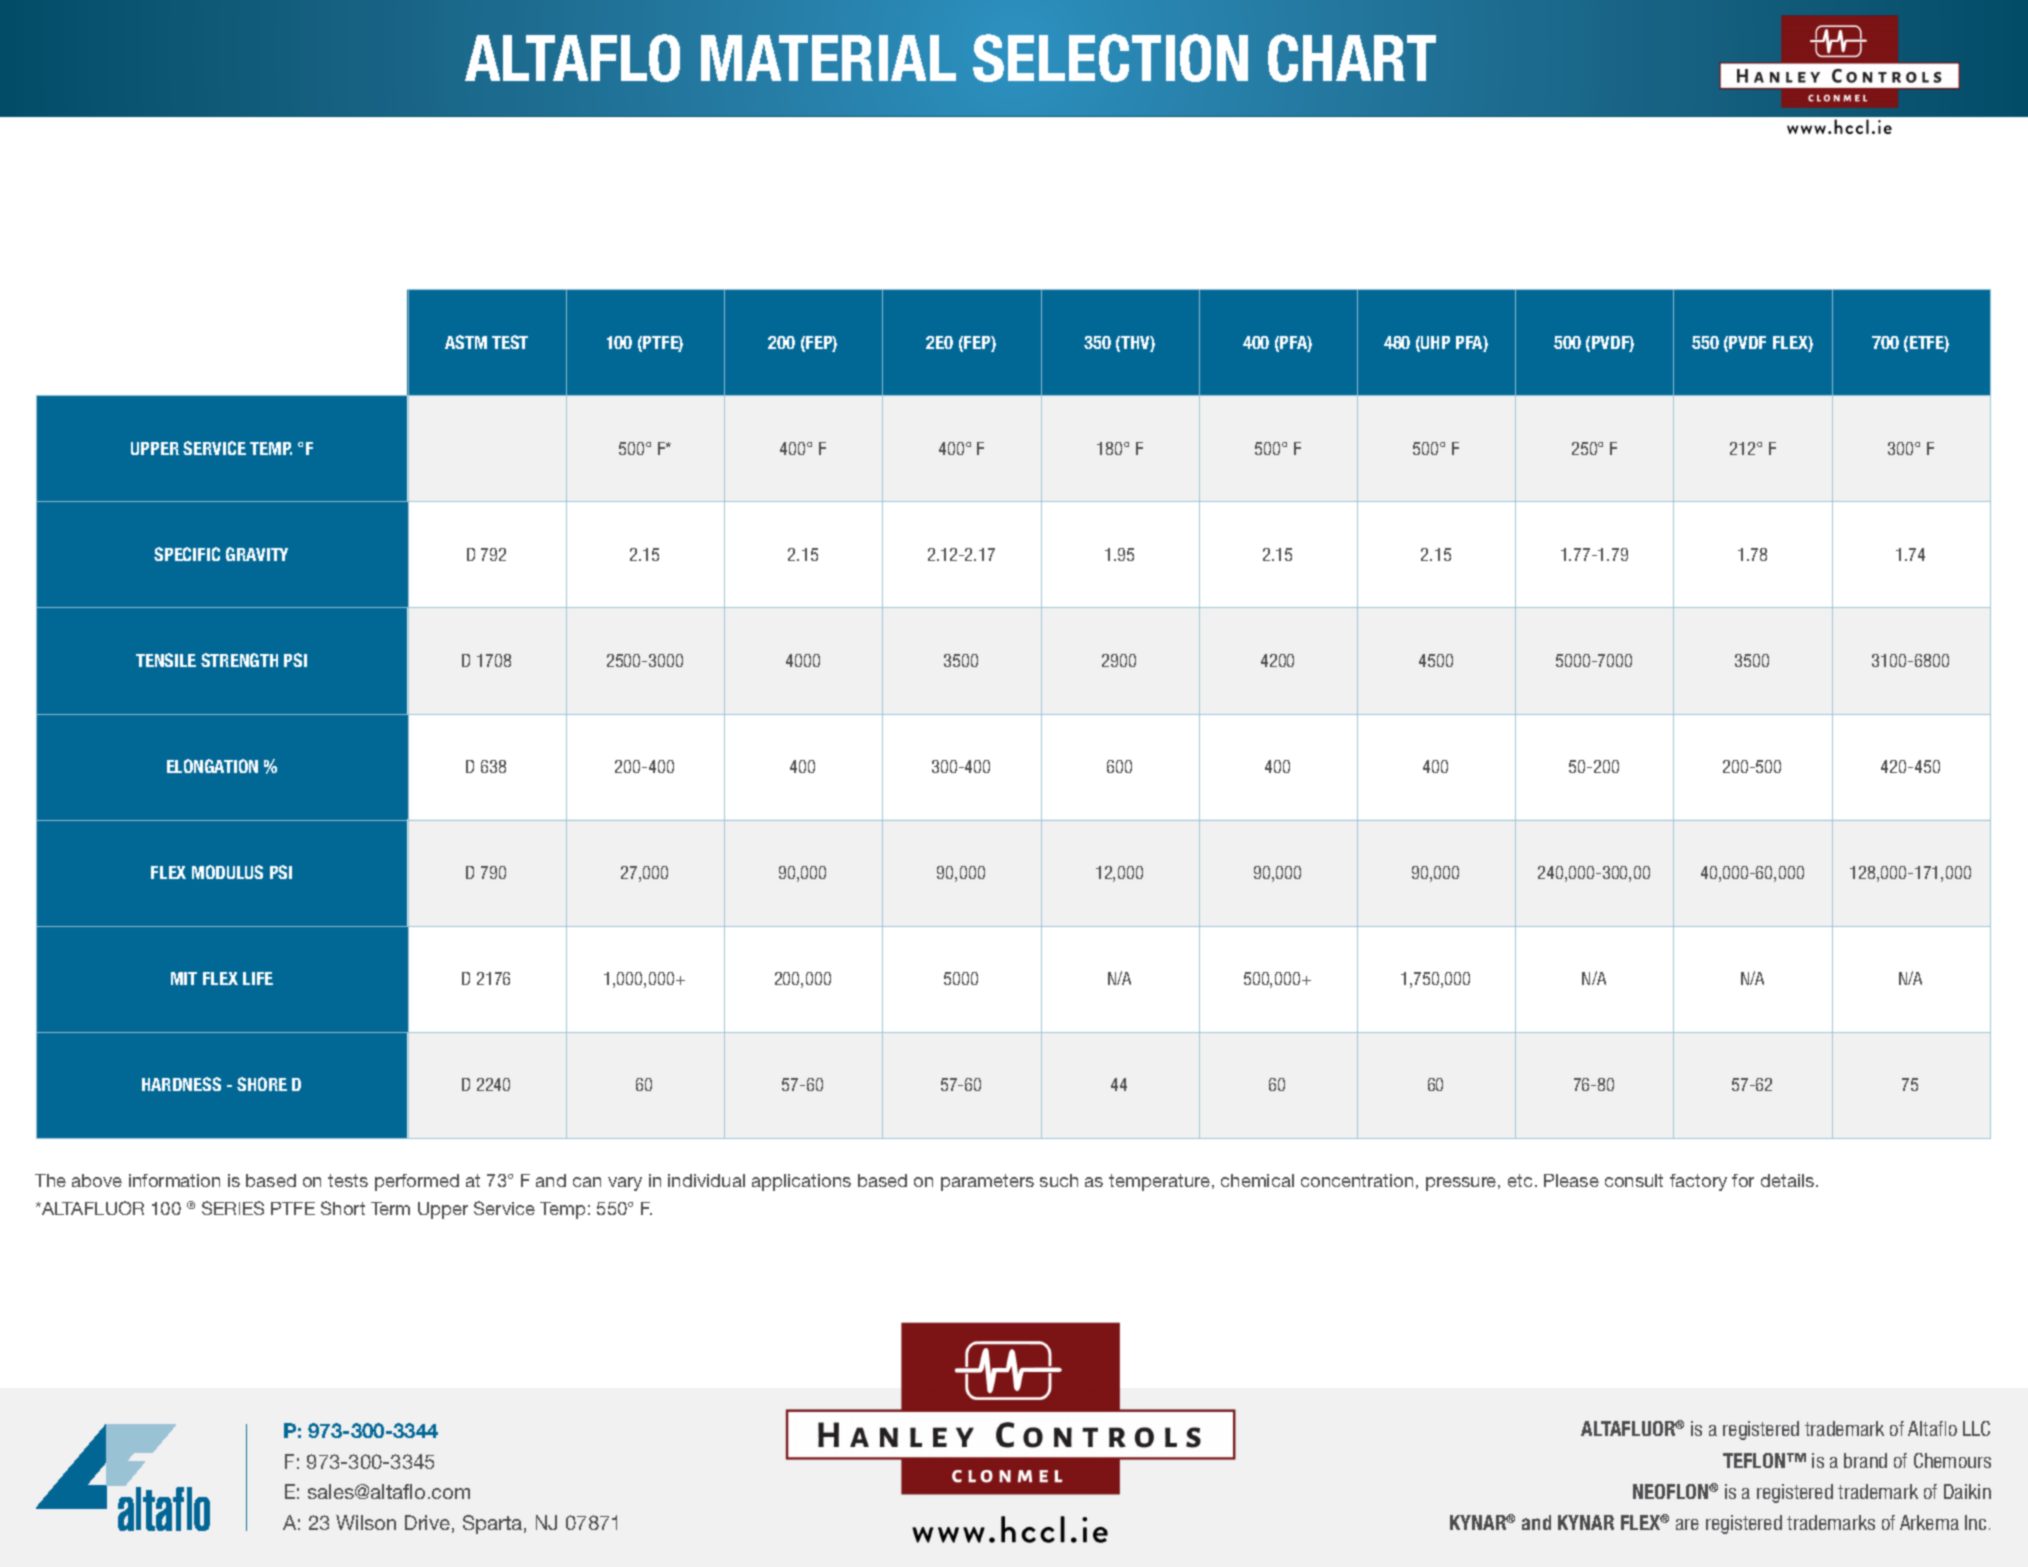  I want to click on STRENGTH, so click(239, 660).
